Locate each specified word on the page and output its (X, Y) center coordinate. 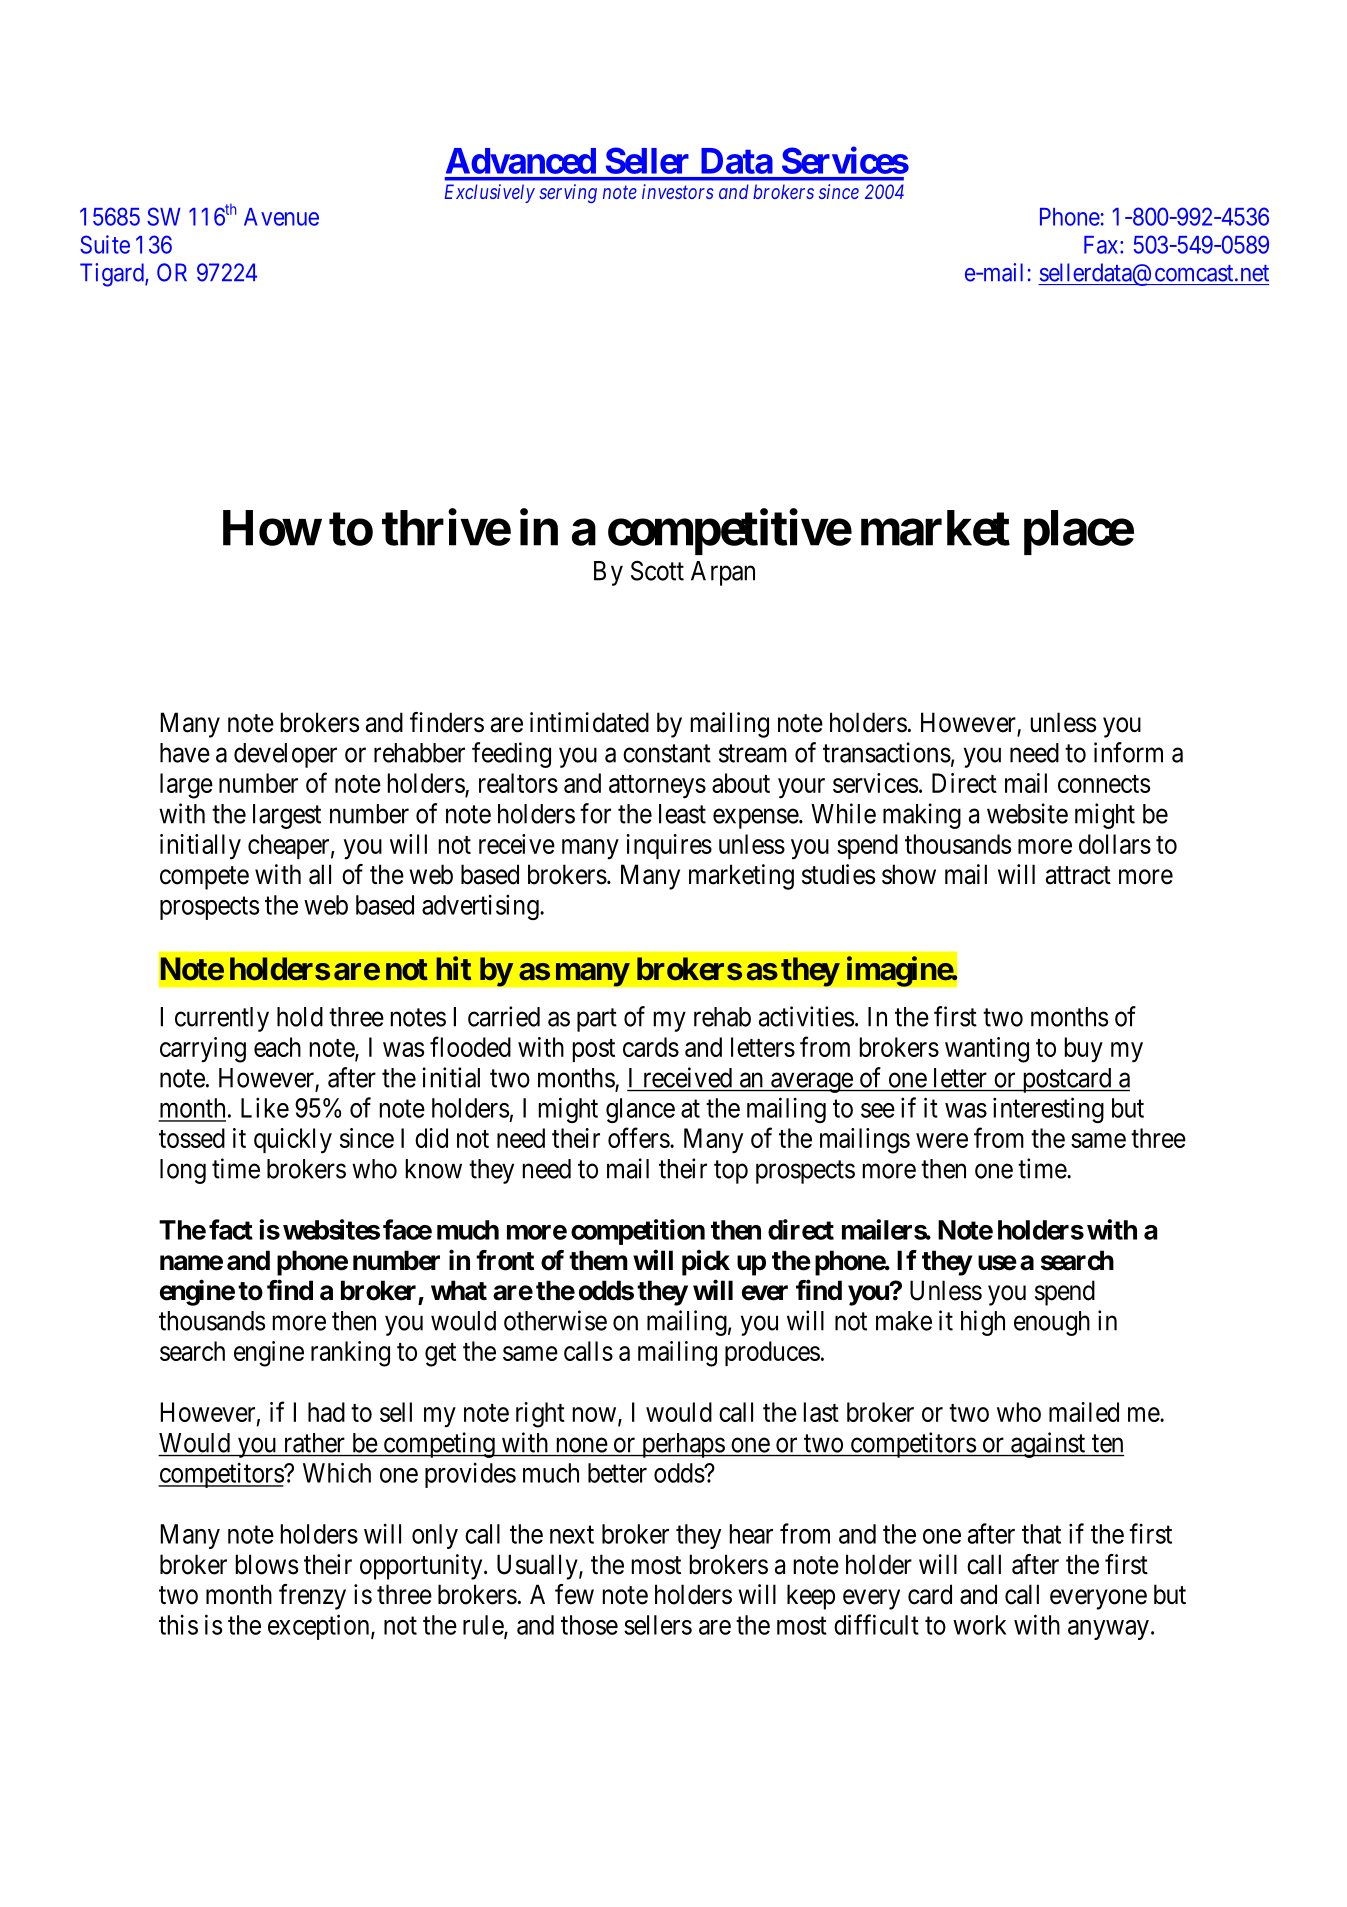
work (980, 1625)
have (185, 753)
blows (267, 1564)
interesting (1048, 1110)
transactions (887, 752)
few (574, 1594)
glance (640, 1110)
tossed (192, 1138)
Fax (1102, 245)
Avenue (281, 217)
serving (568, 193)
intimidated (589, 722)
